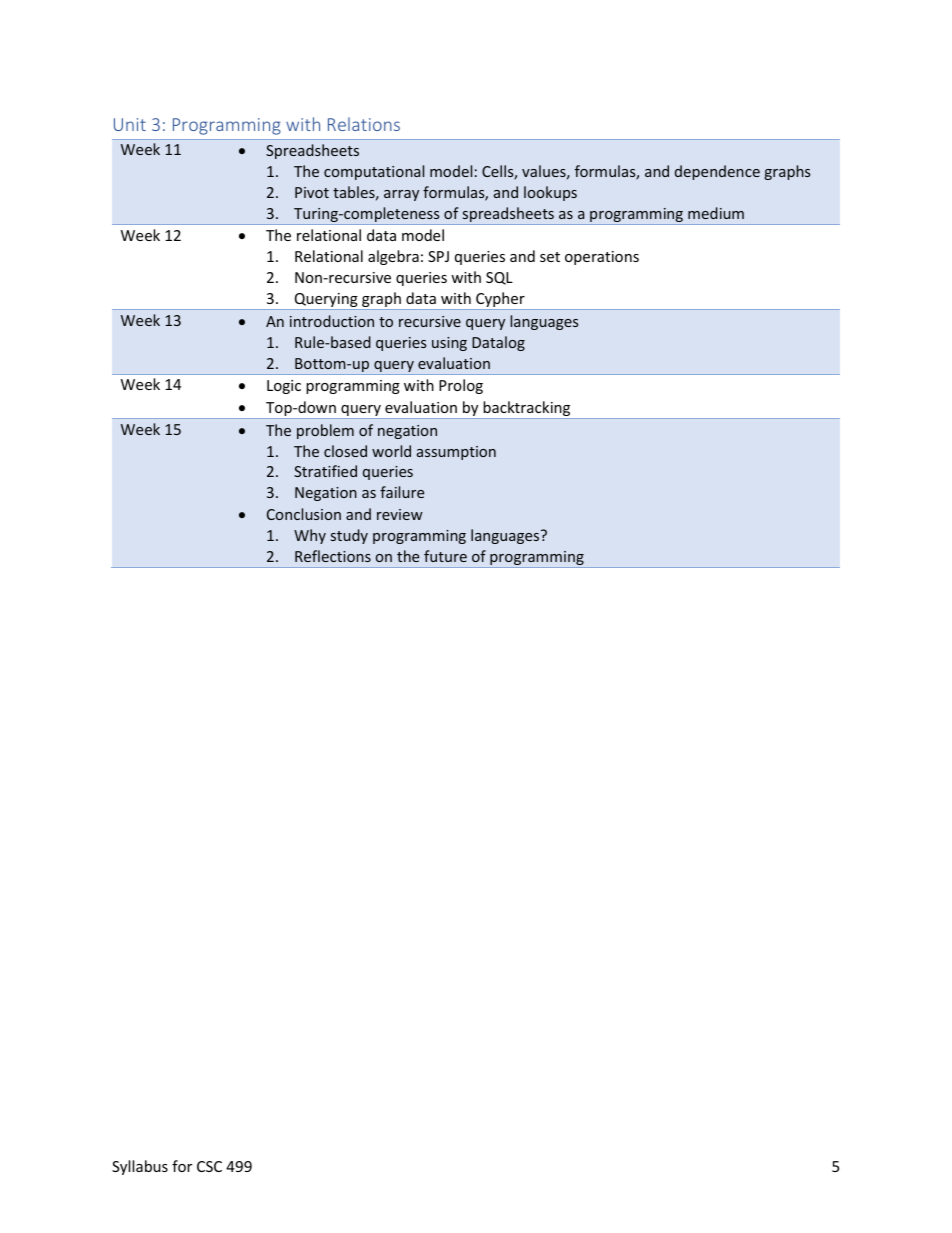 The height and width of the screenshot is (1233, 952). I want to click on Unit, so click(130, 124).
